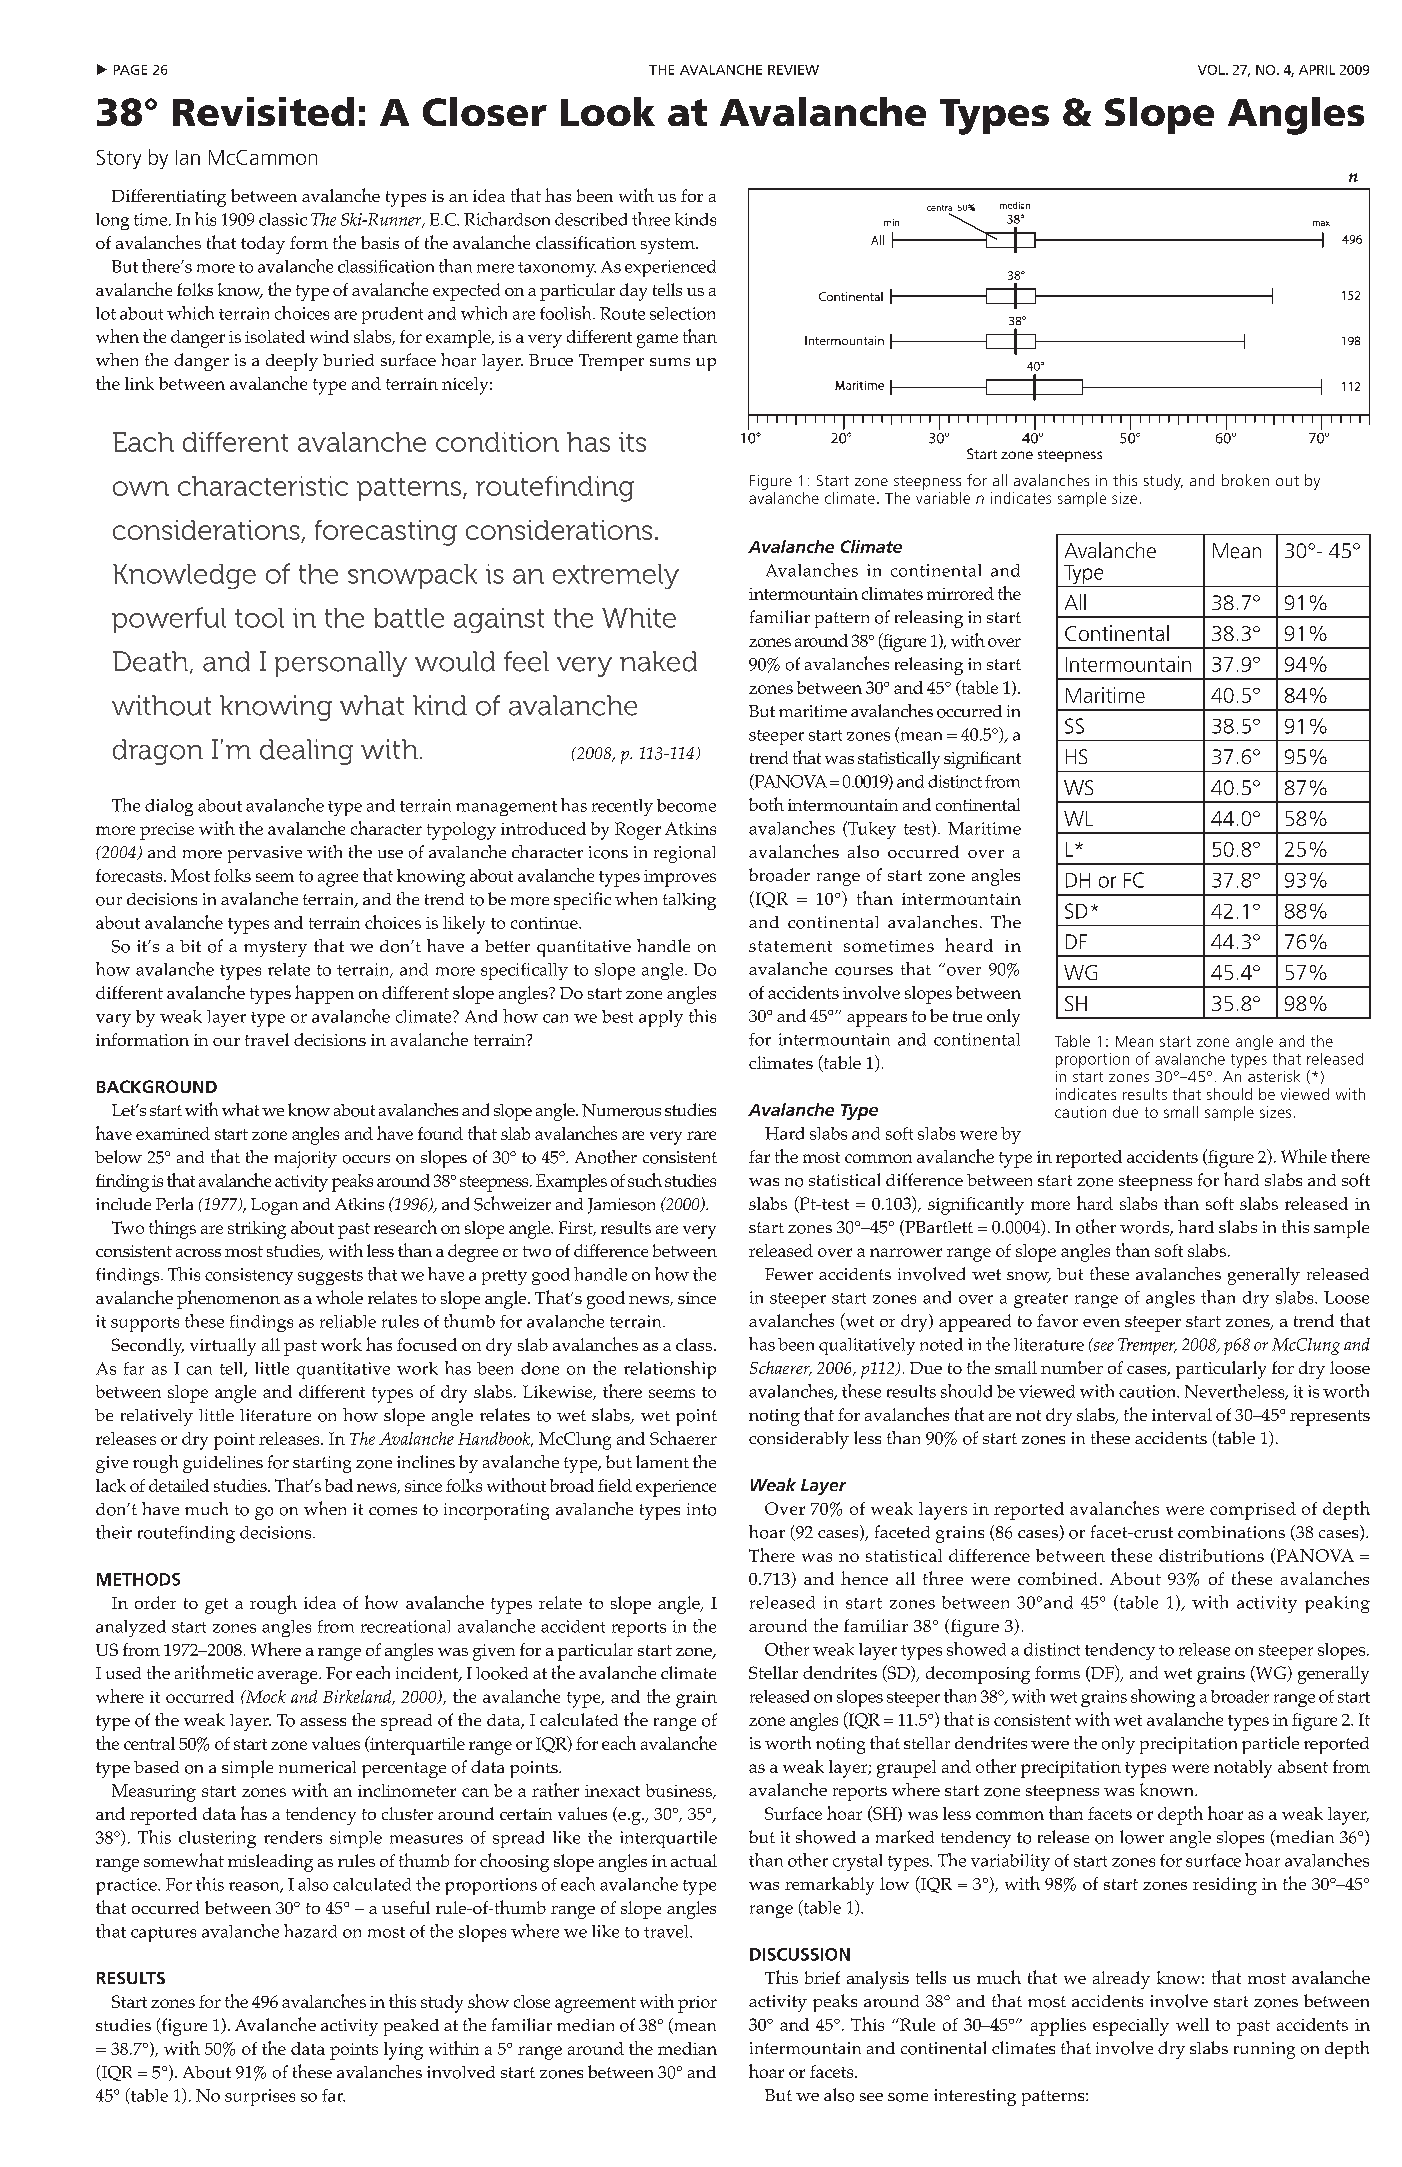  I want to click on into, so click(701, 1509).
